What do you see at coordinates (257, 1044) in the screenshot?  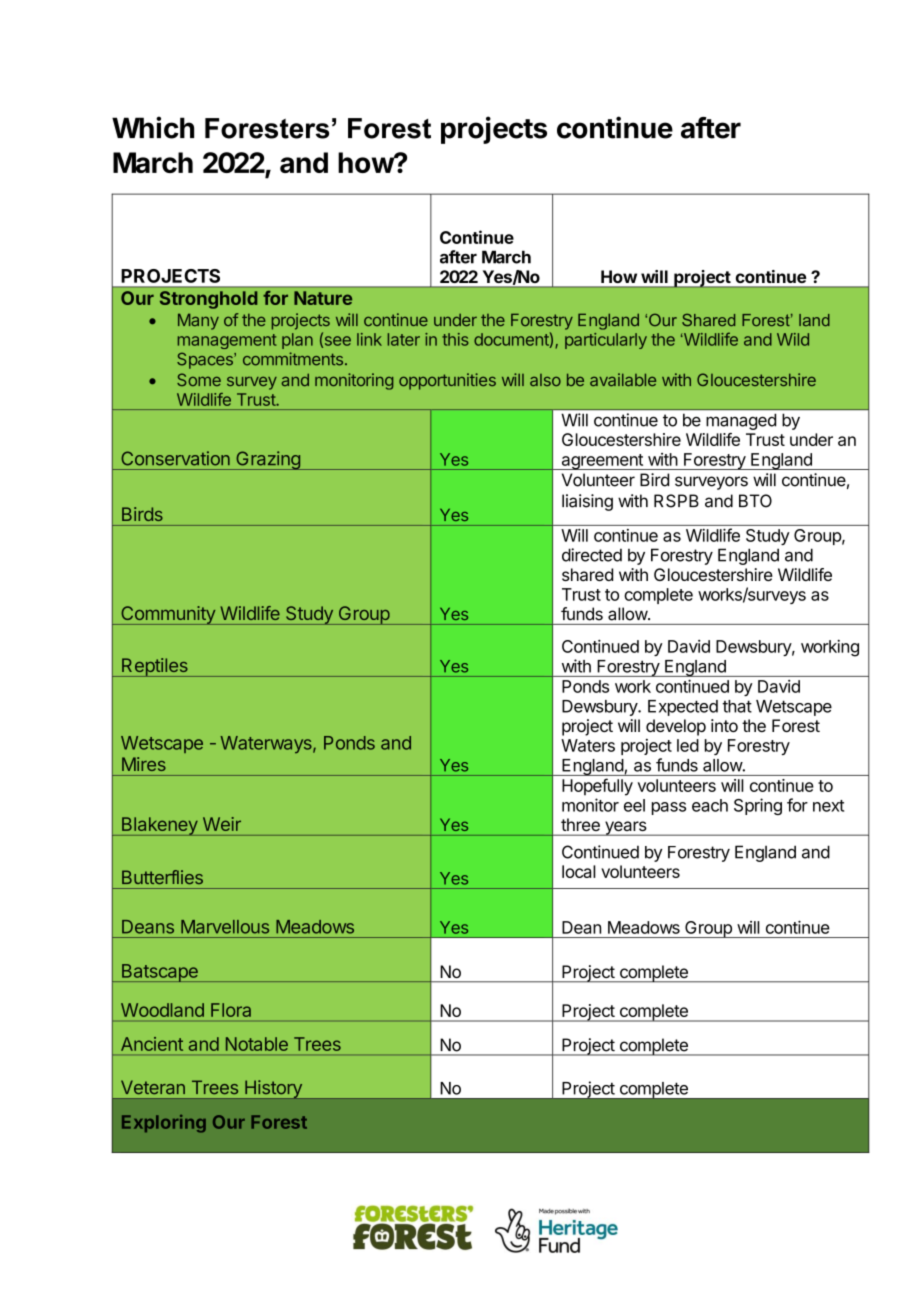 I see `Notable` at bounding box center [257, 1044].
